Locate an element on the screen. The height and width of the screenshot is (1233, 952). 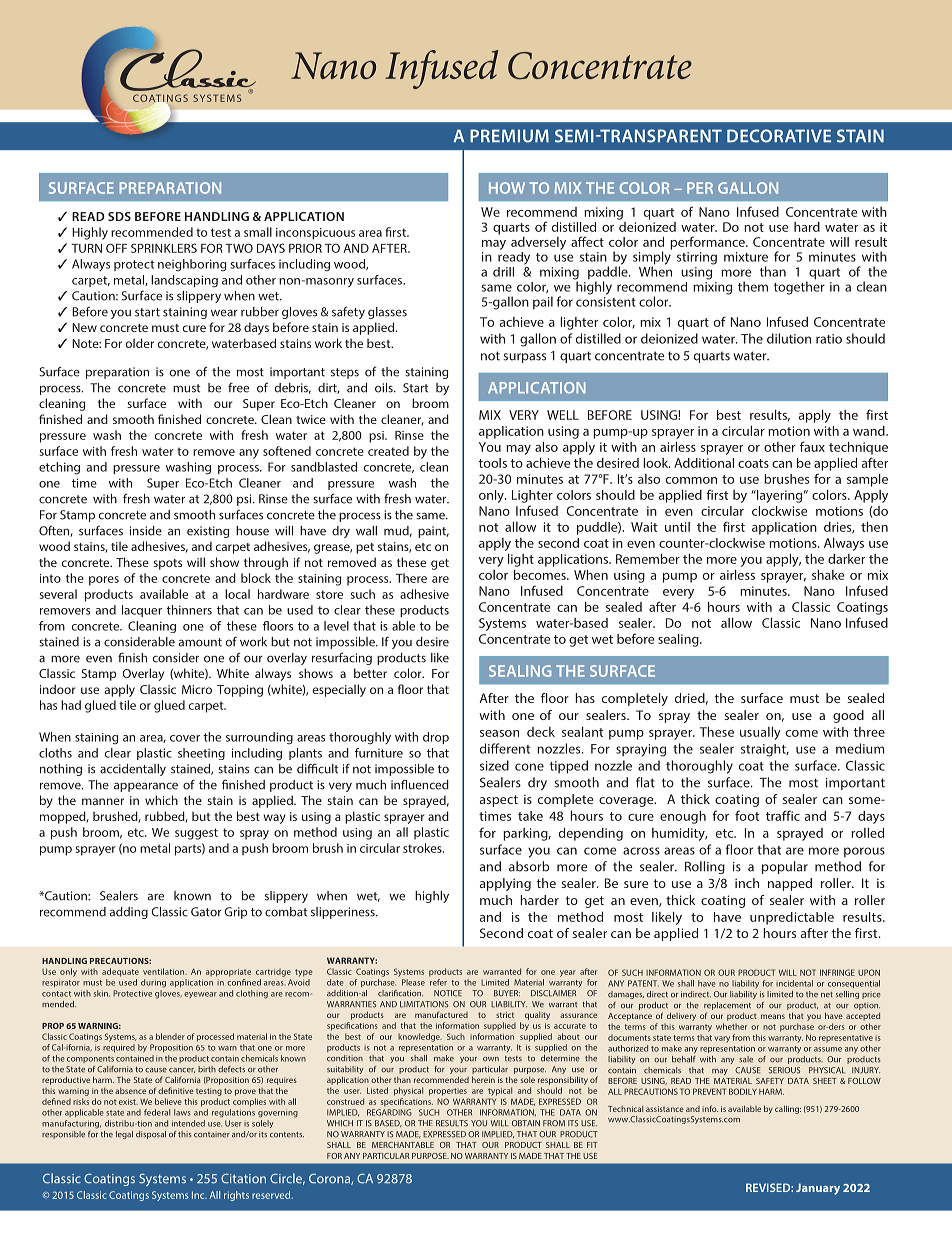
PREMIUM is located at coordinates (509, 136).
